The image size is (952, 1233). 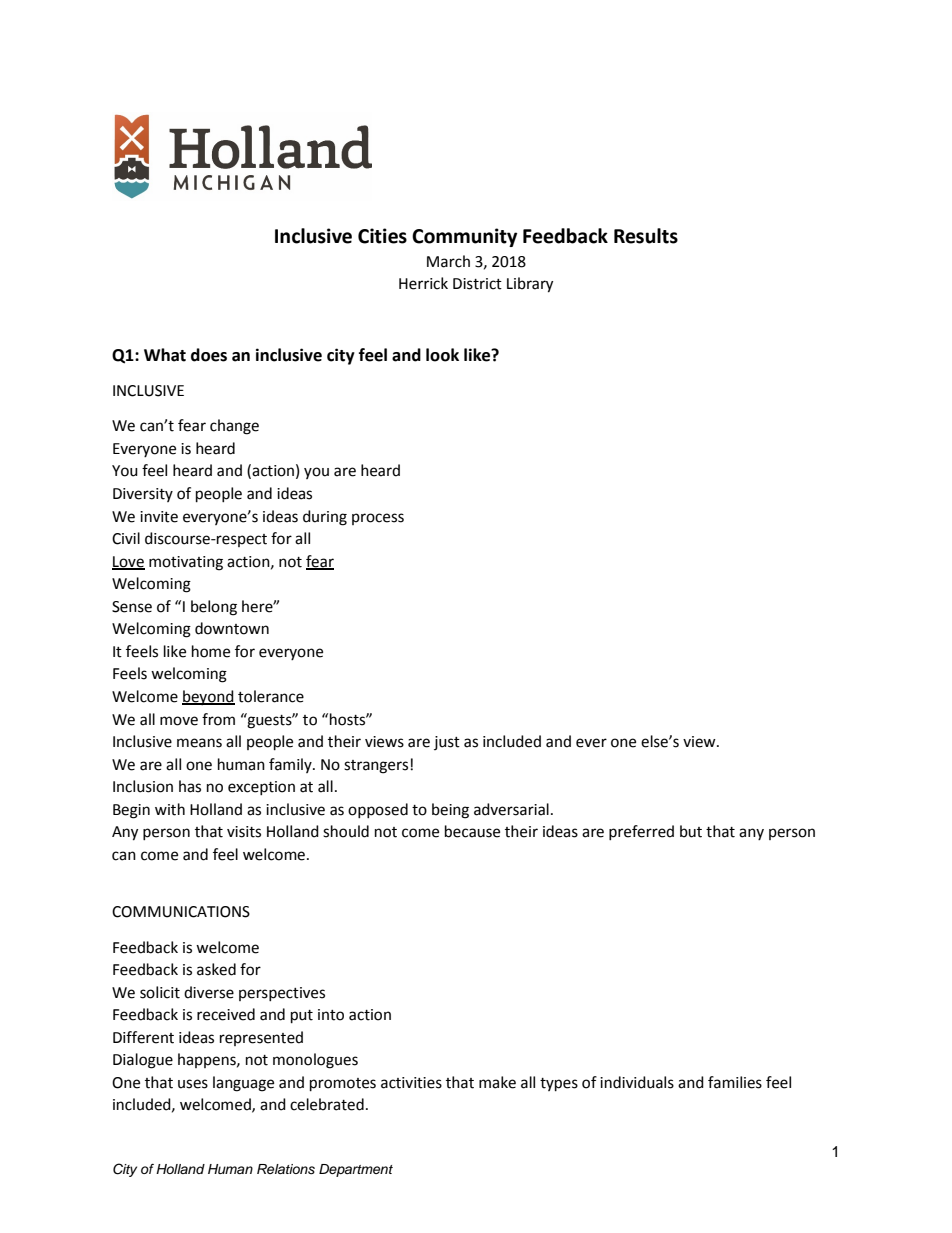 What do you see at coordinates (186, 563) in the image?
I see `motivating` at bounding box center [186, 563].
